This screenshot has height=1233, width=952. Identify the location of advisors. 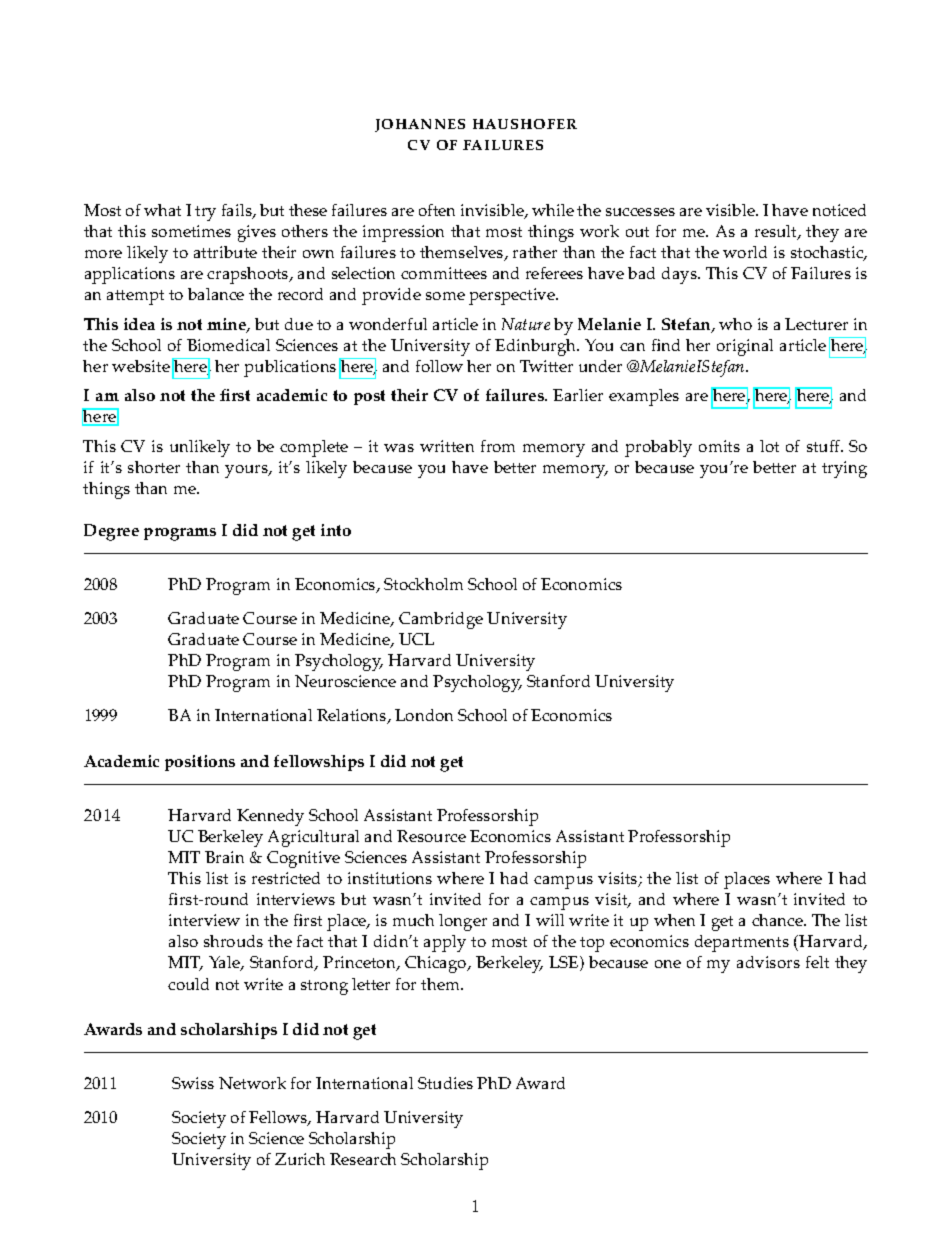
(768, 962).
